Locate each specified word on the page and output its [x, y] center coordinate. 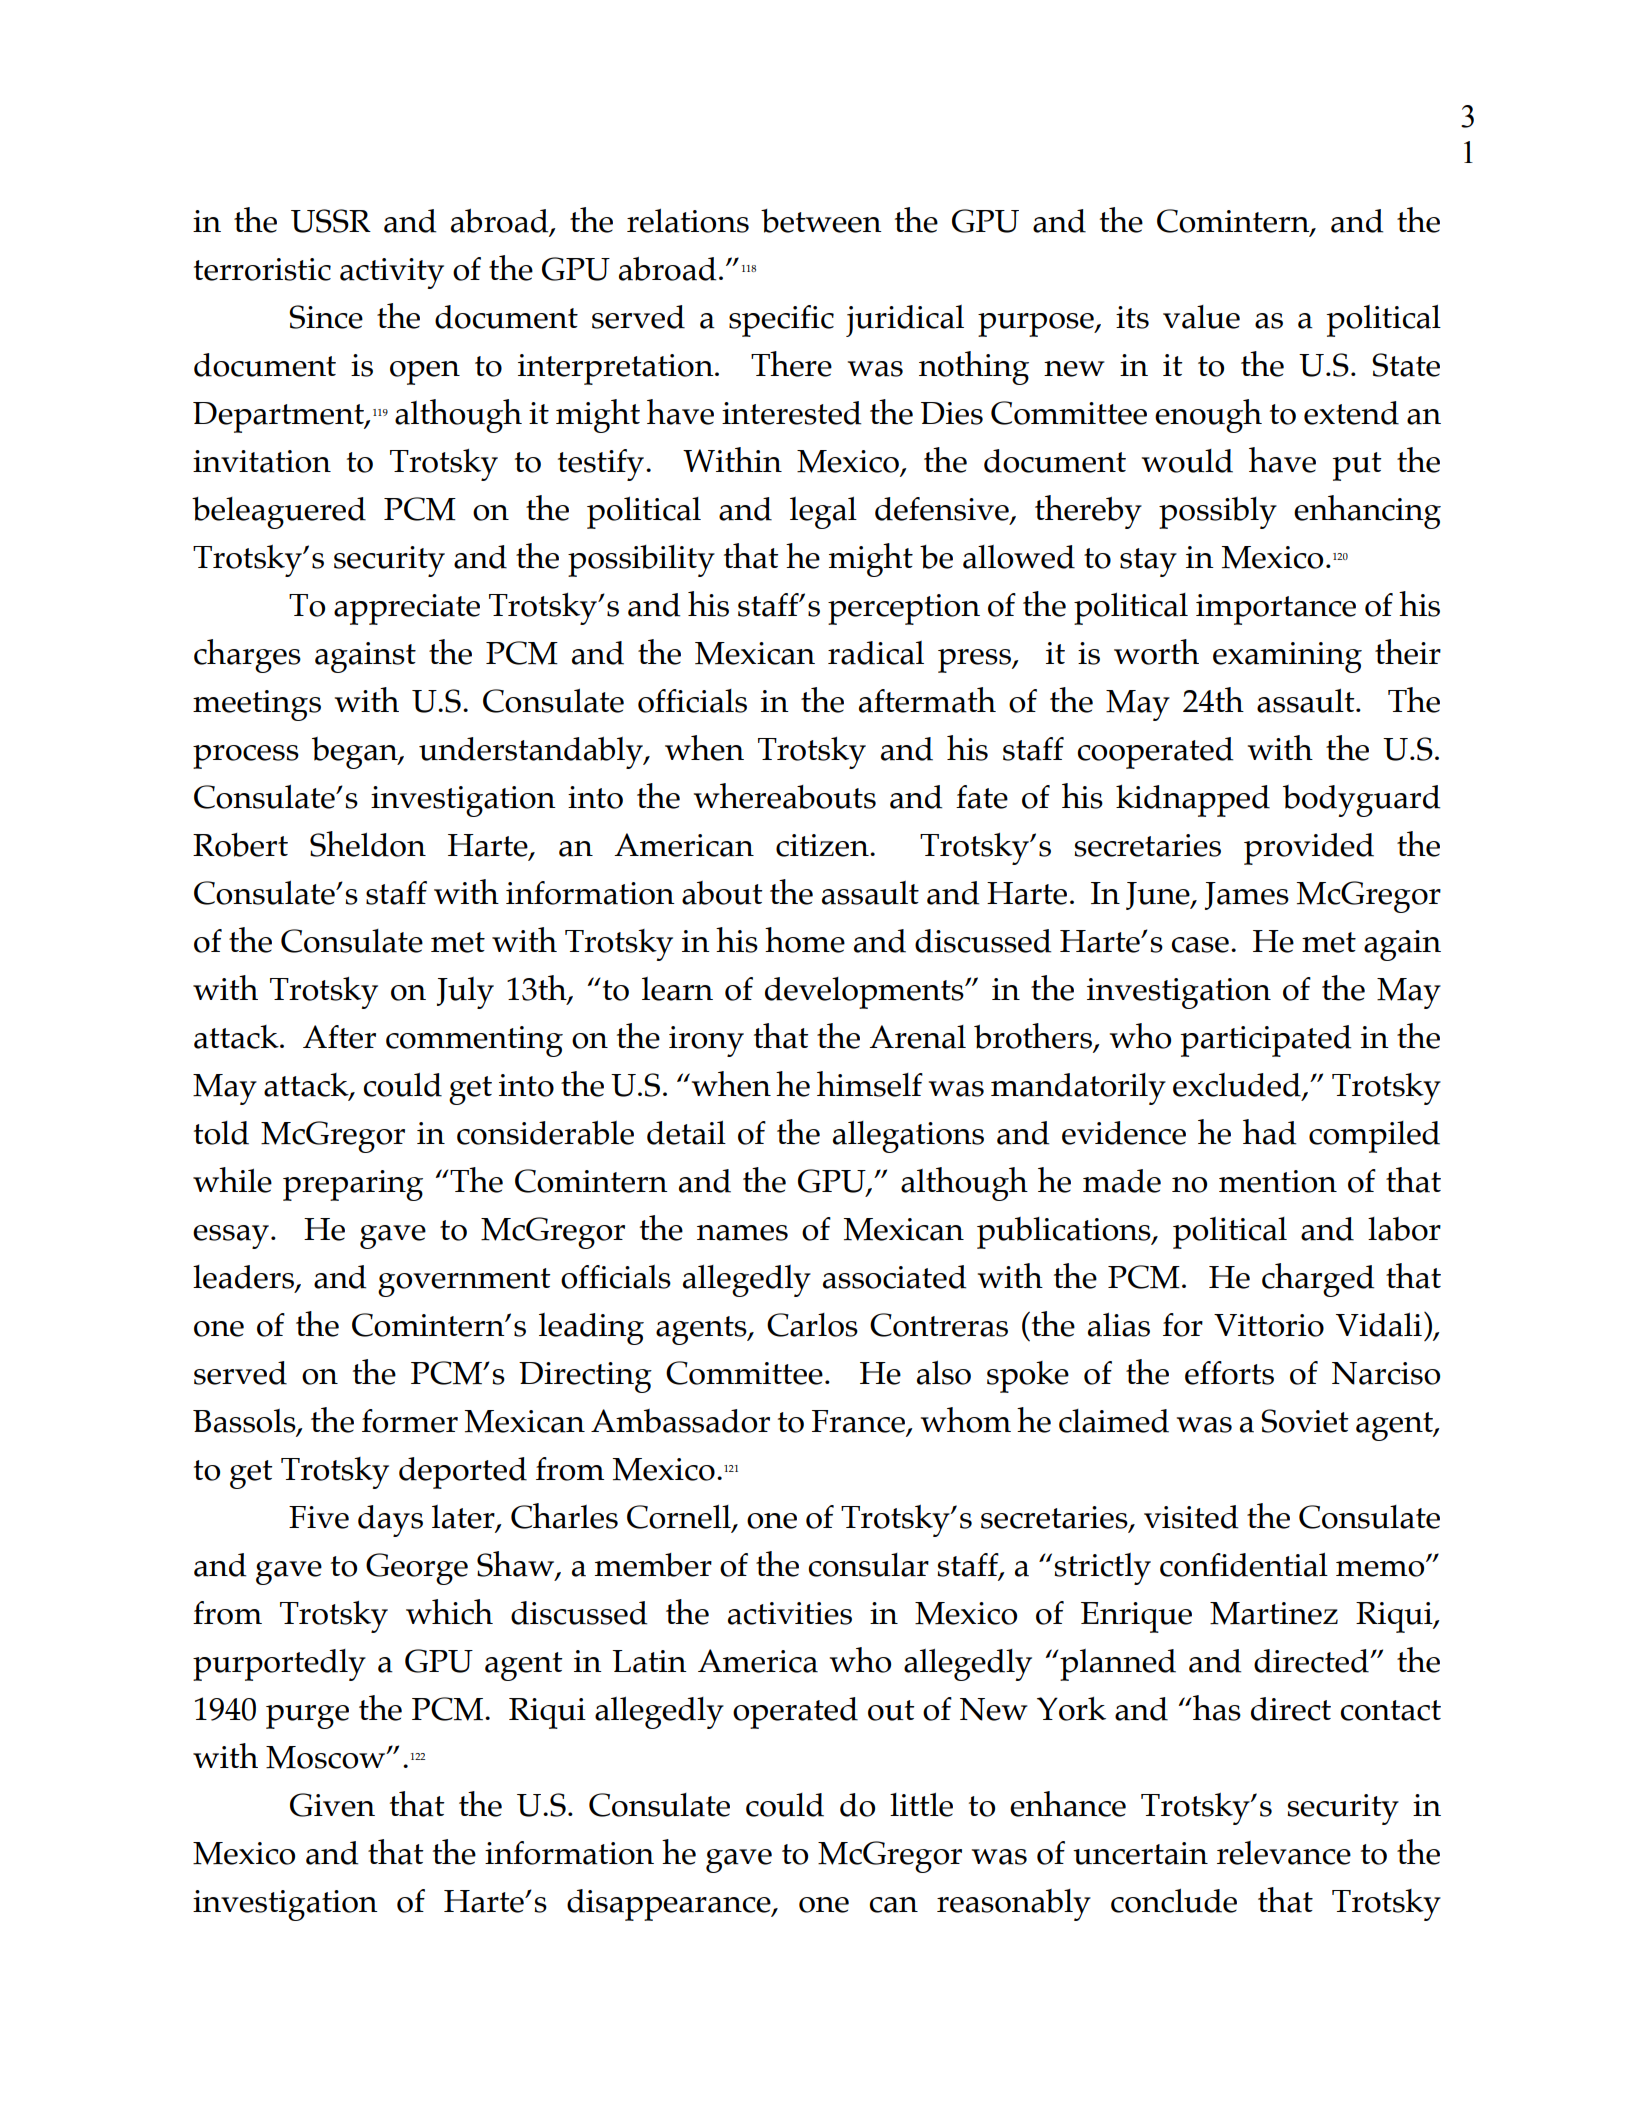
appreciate [407, 609]
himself [870, 1084]
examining [1287, 657]
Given [332, 1805]
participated [1266, 1041]
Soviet [1305, 1421]
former [410, 1421]
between [821, 221]
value [1201, 317]
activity [392, 273]
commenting [474, 1041]
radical [876, 653]
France [858, 1421]
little [921, 1805]
